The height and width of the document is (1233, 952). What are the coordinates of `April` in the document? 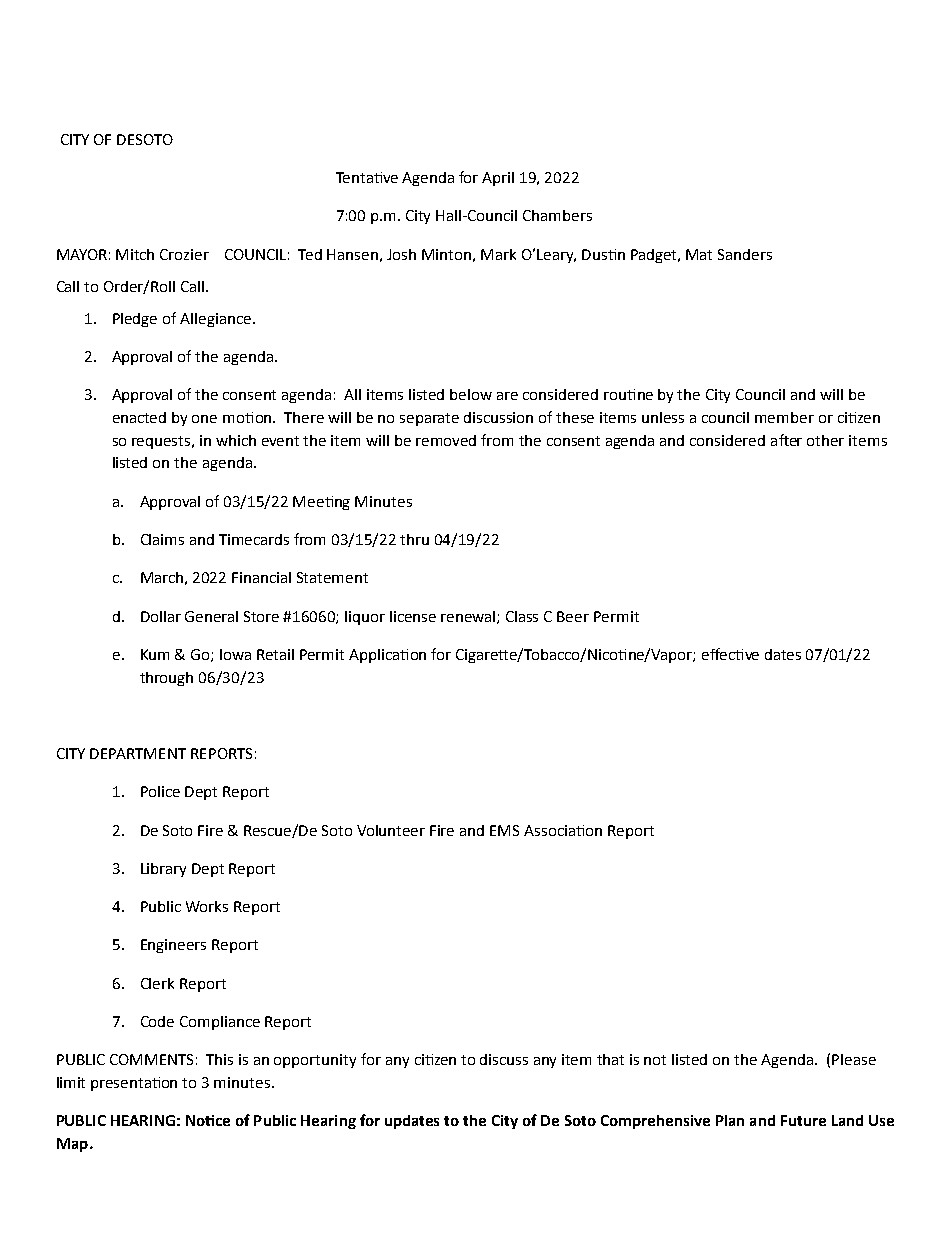 It's located at (498, 179).
